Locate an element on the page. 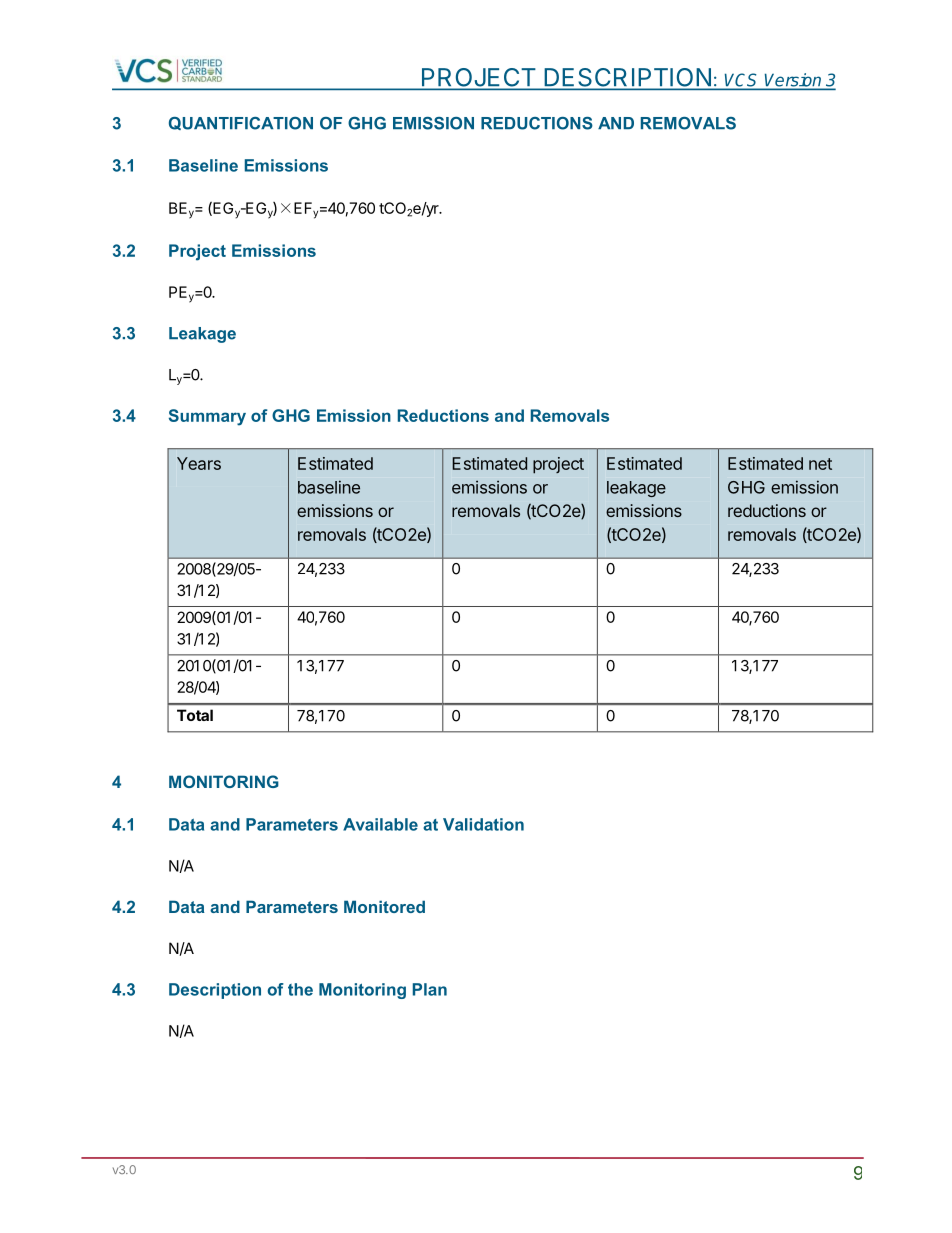 This page has height=1233, width=952. Total is located at coordinates (195, 715).
